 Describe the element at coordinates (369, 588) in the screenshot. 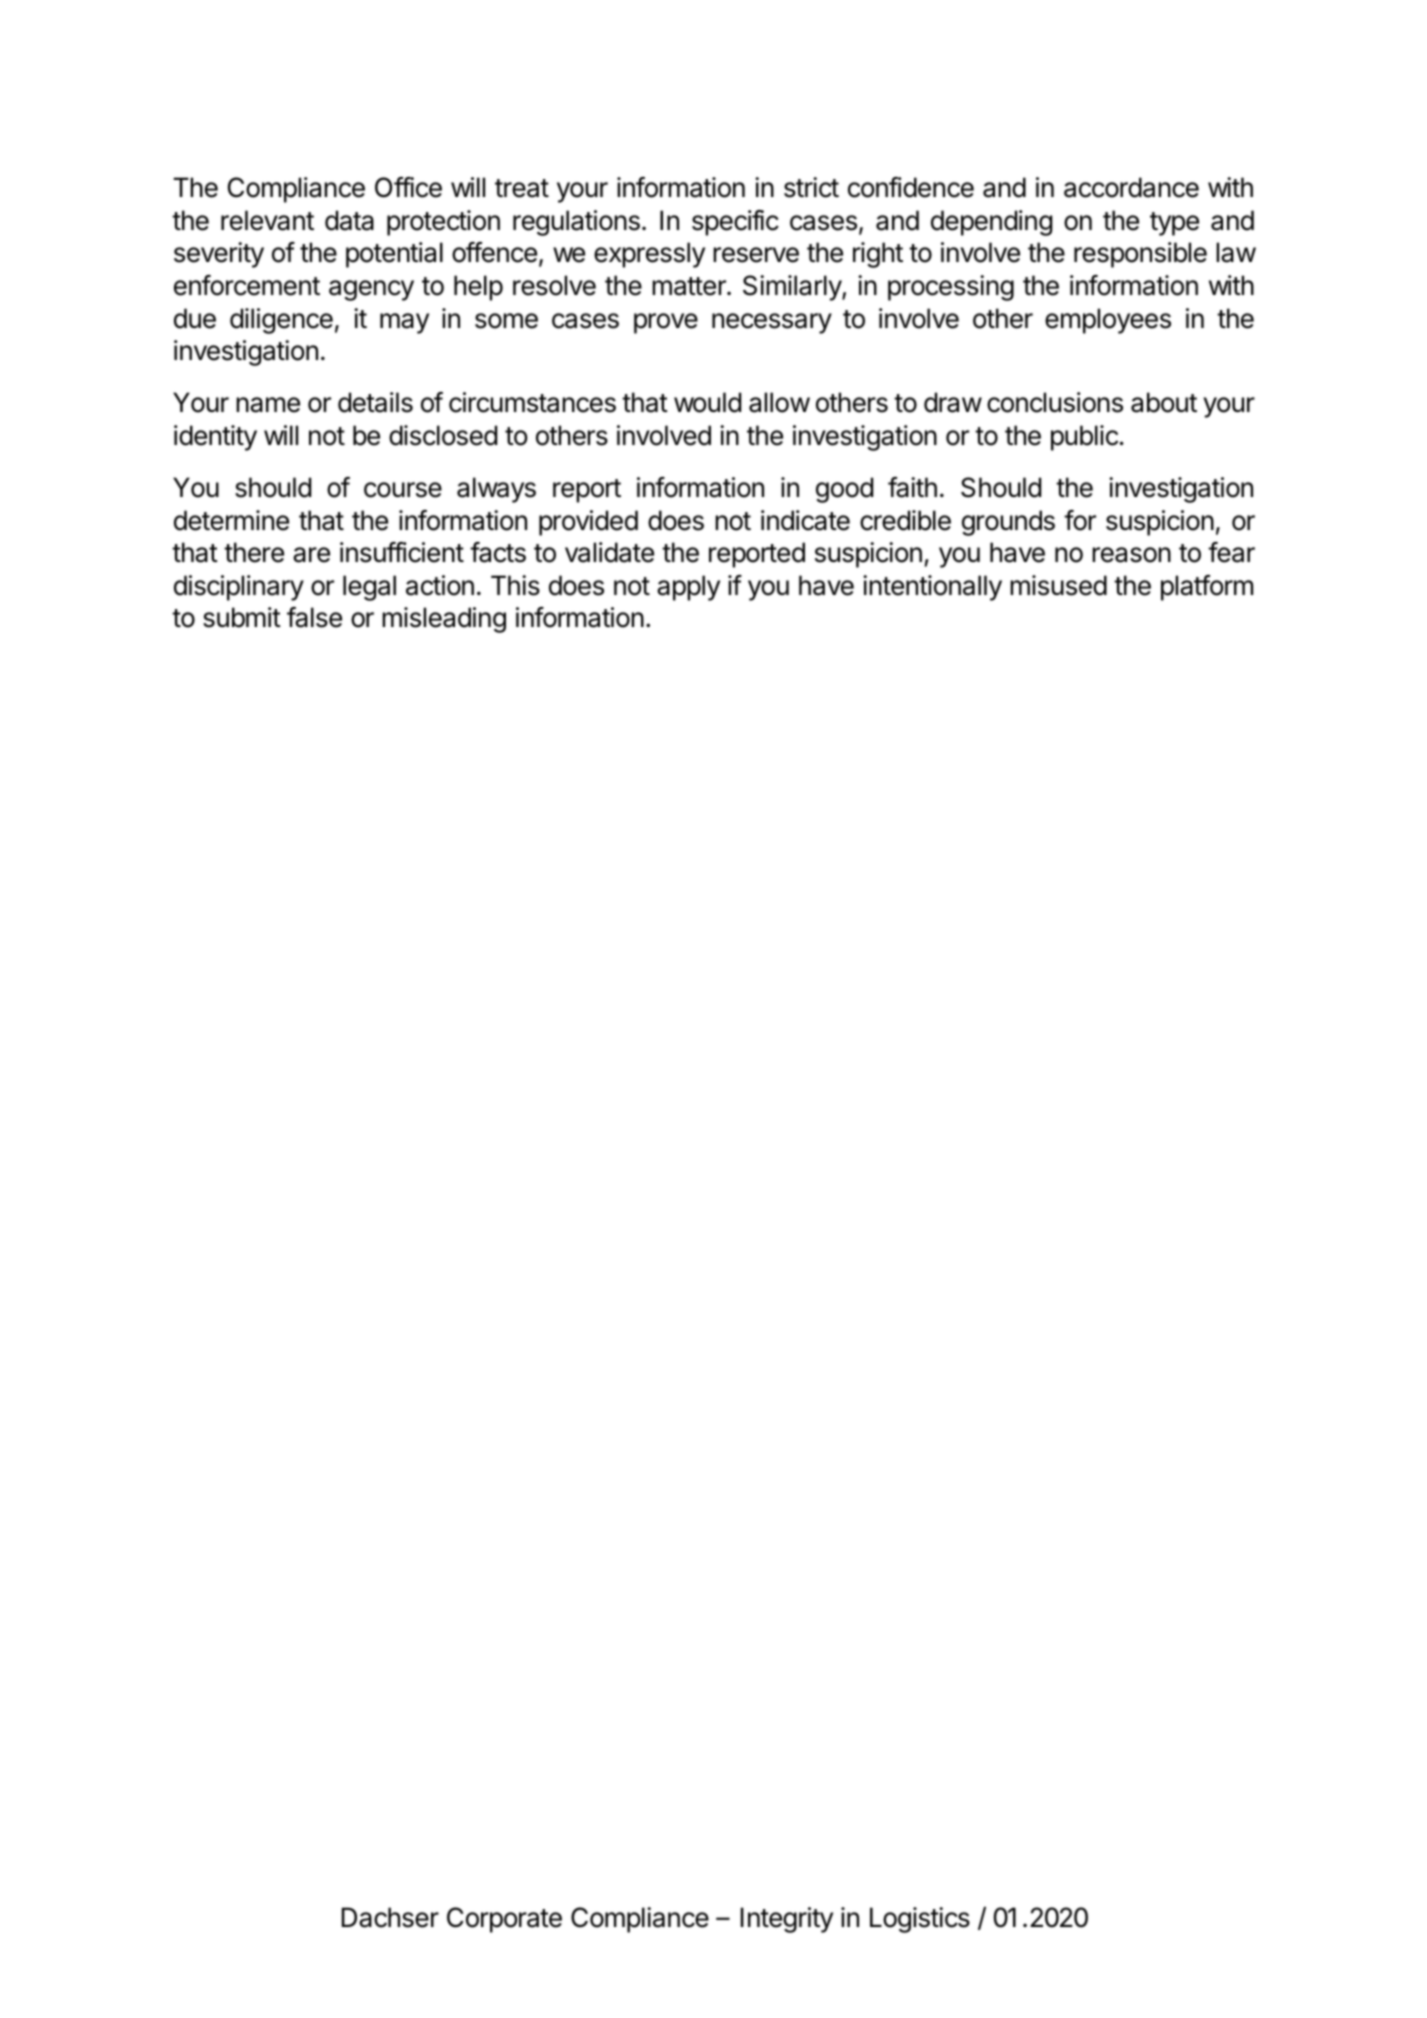

I see `legal` at that location.
